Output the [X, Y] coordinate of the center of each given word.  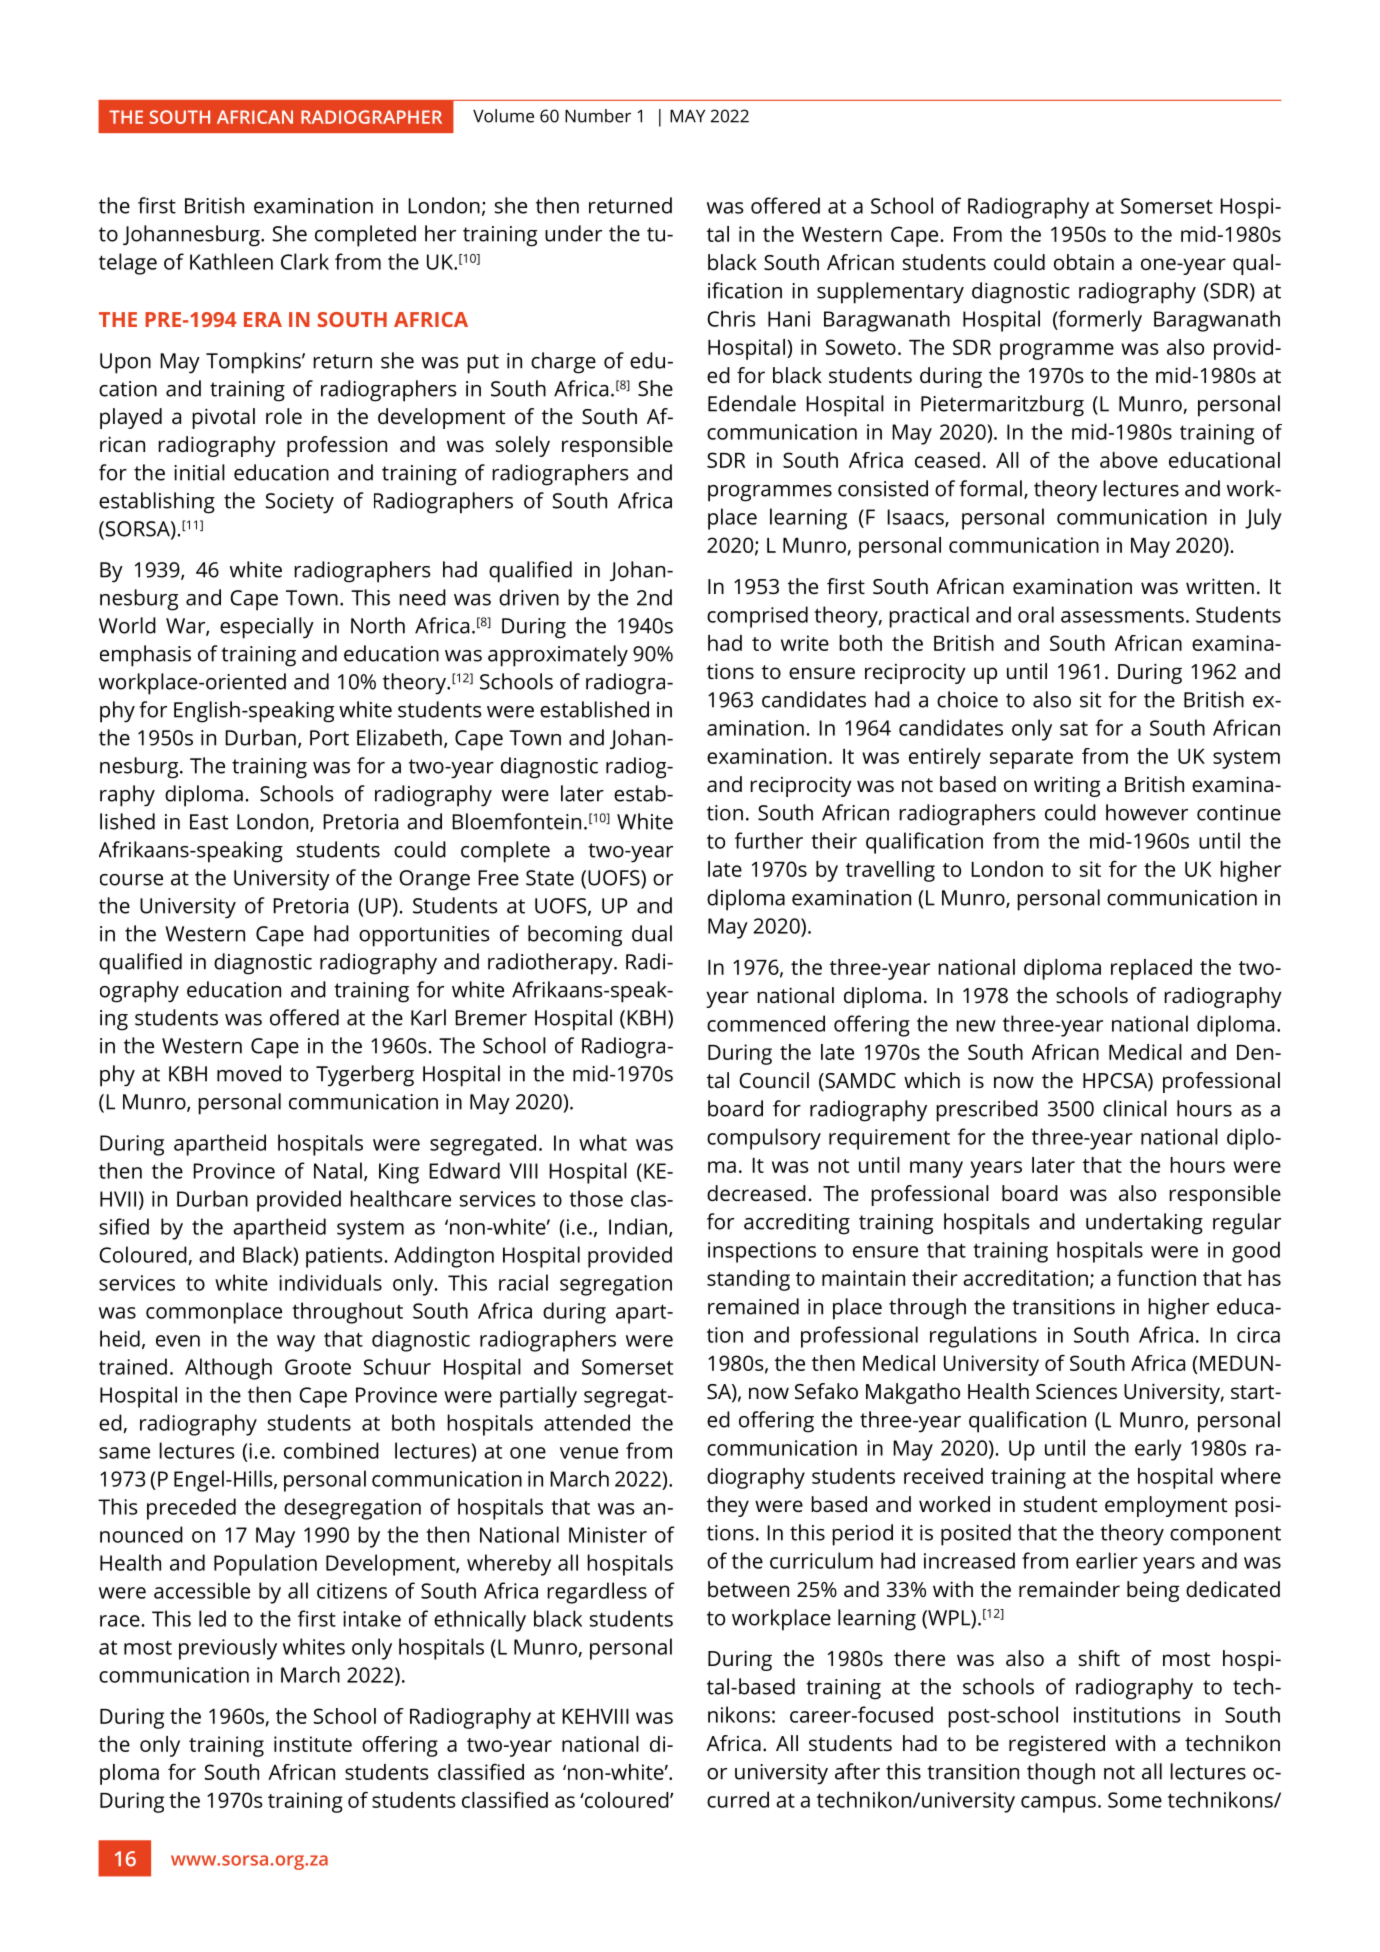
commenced [766, 1023]
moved [249, 1073]
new [976, 1026]
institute [313, 1744]
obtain [1084, 262]
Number [598, 116]
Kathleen [231, 261]
